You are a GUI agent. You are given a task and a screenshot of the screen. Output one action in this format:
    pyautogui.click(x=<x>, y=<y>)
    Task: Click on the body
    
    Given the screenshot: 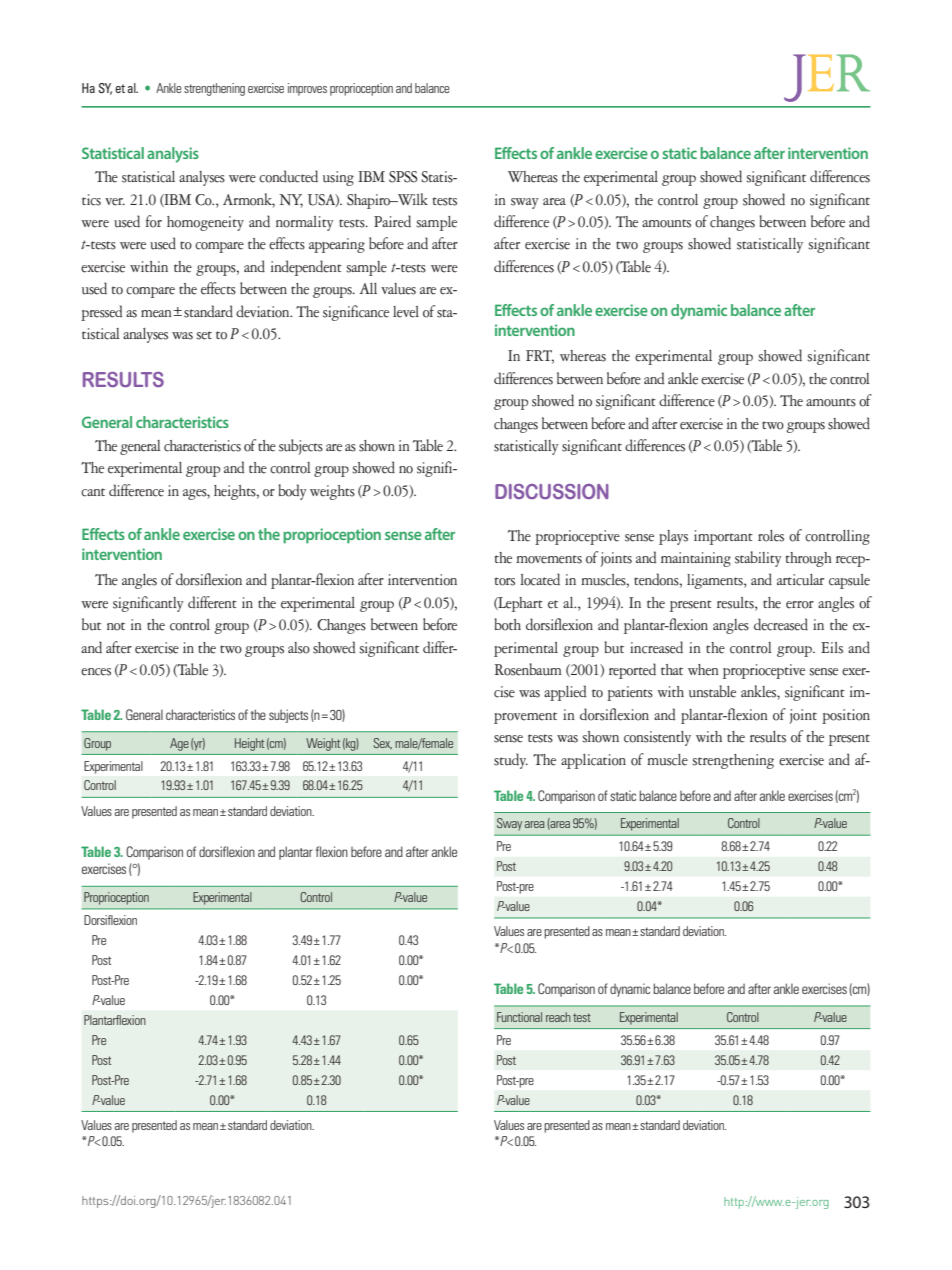 What is the action you would take?
    pyautogui.click(x=292, y=492)
